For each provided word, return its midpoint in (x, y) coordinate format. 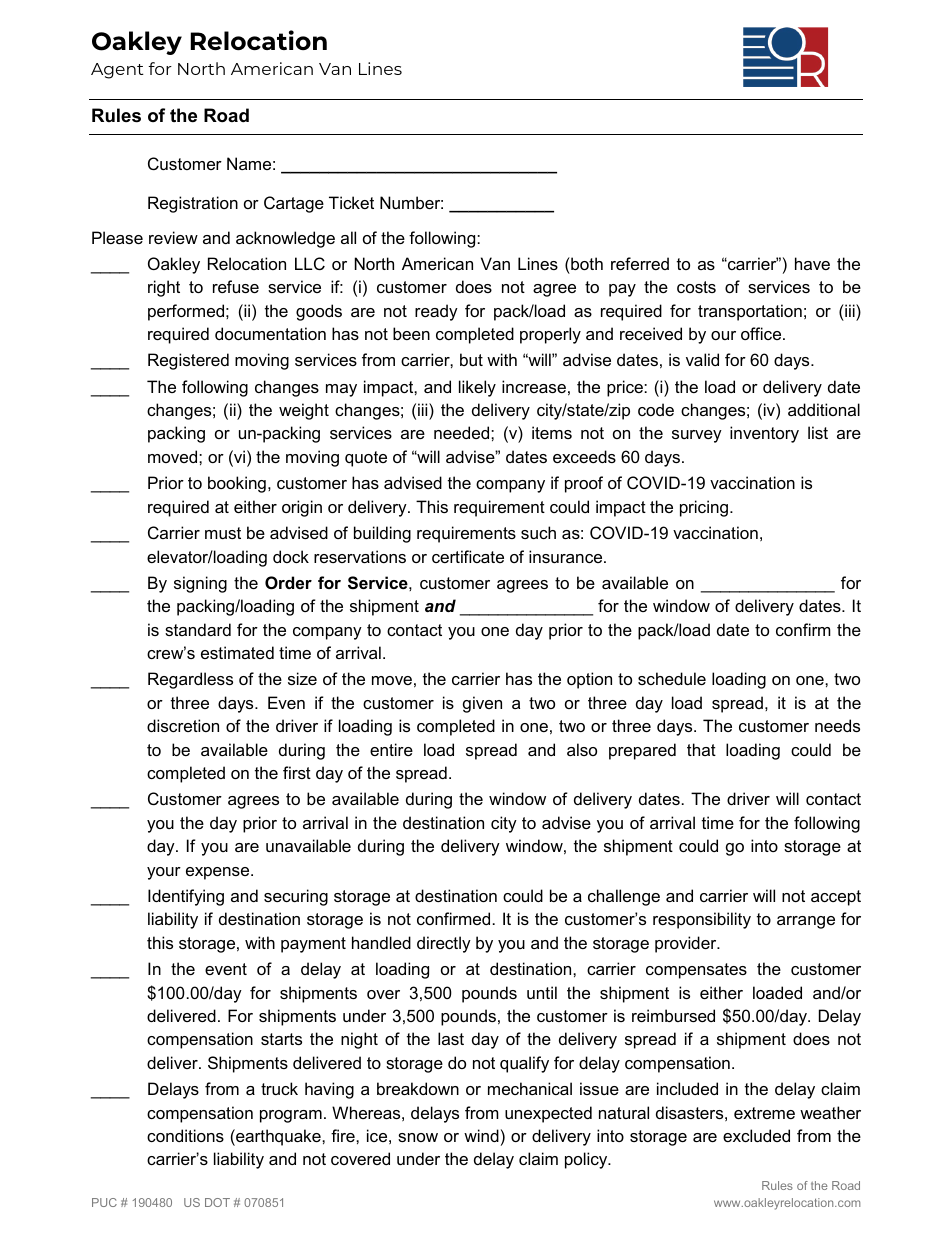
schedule (672, 678)
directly (444, 944)
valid (702, 359)
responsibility (702, 920)
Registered (188, 361)
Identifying (186, 897)
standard (198, 629)
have (812, 263)
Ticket (351, 202)
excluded (756, 1135)
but (471, 359)
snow (418, 1137)
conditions (185, 1135)
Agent (117, 71)
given (482, 704)
